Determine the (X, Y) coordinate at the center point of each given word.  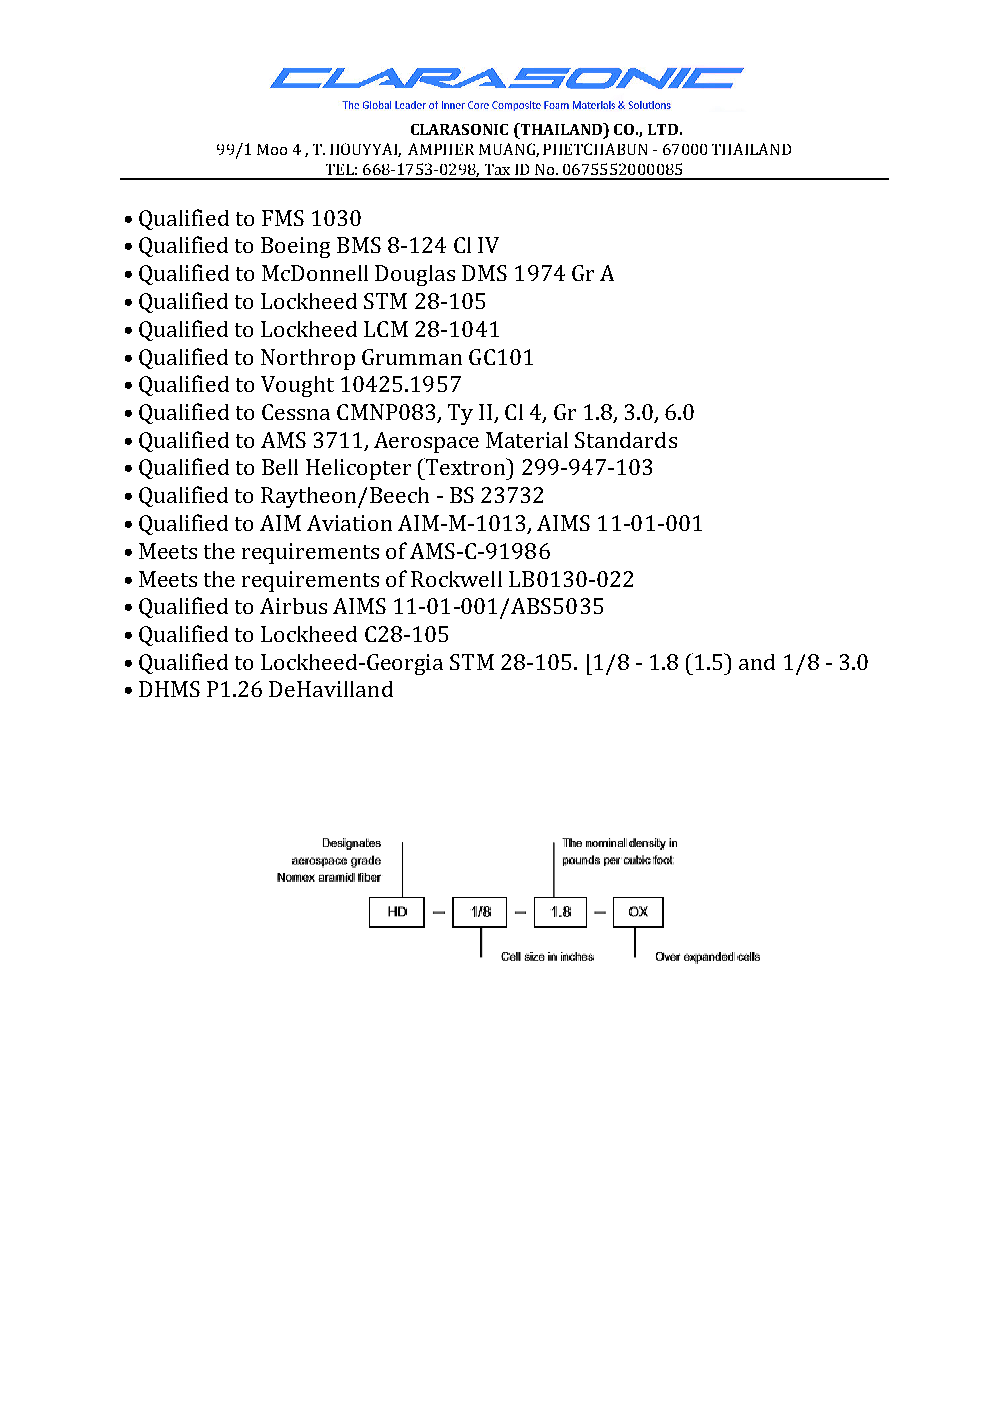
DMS (484, 273)
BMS (359, 245)
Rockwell (456, 579)
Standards (626, 440)
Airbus (293, 606)
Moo (272, 149)
